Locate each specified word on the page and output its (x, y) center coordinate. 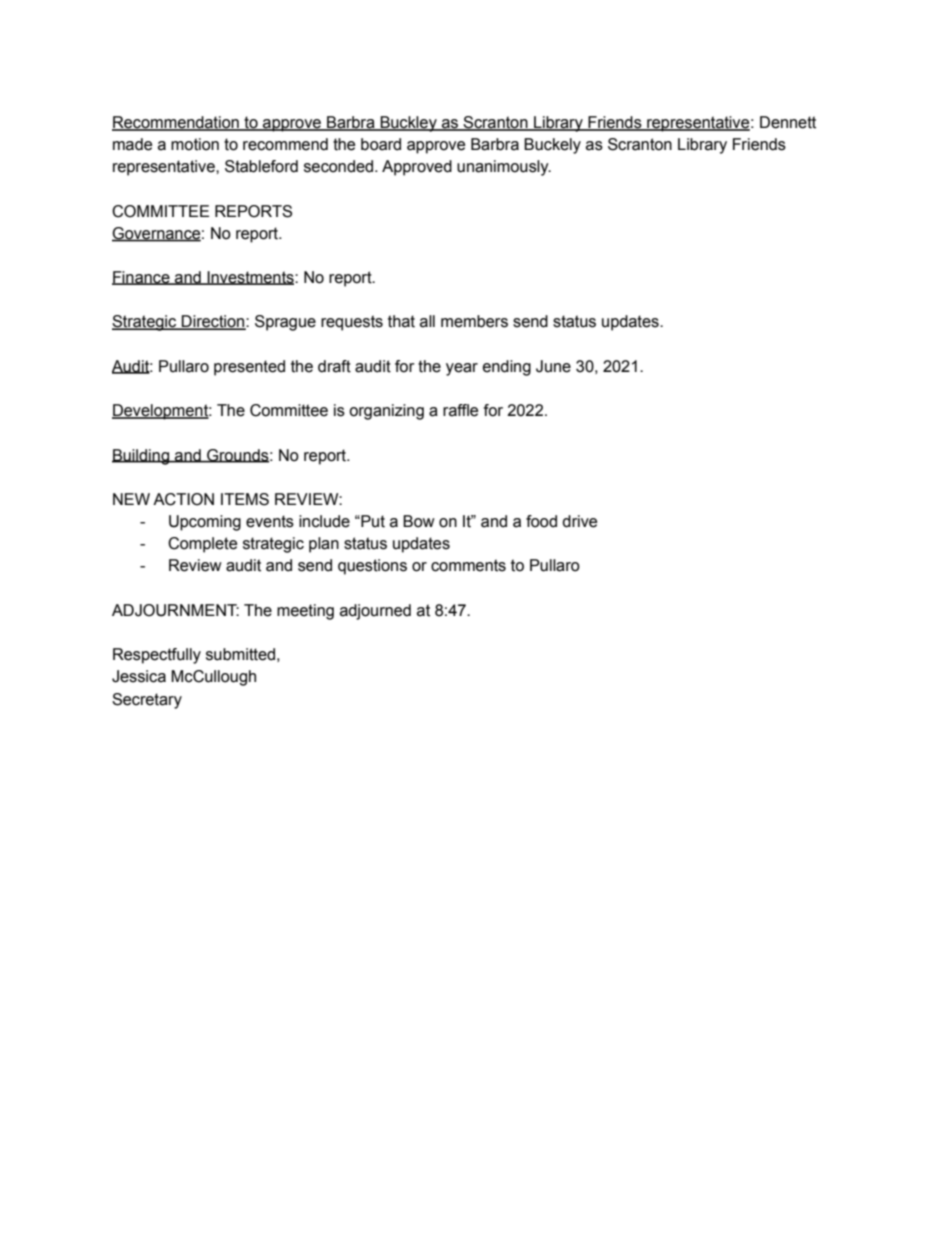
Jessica (139, 676)
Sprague (285, 323)
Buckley (408, 124)
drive (579, 521)
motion (195, 144)
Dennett (788, 122)
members (474, 321)
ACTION (183, 499)
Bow (419, 521)
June (553, 366)
